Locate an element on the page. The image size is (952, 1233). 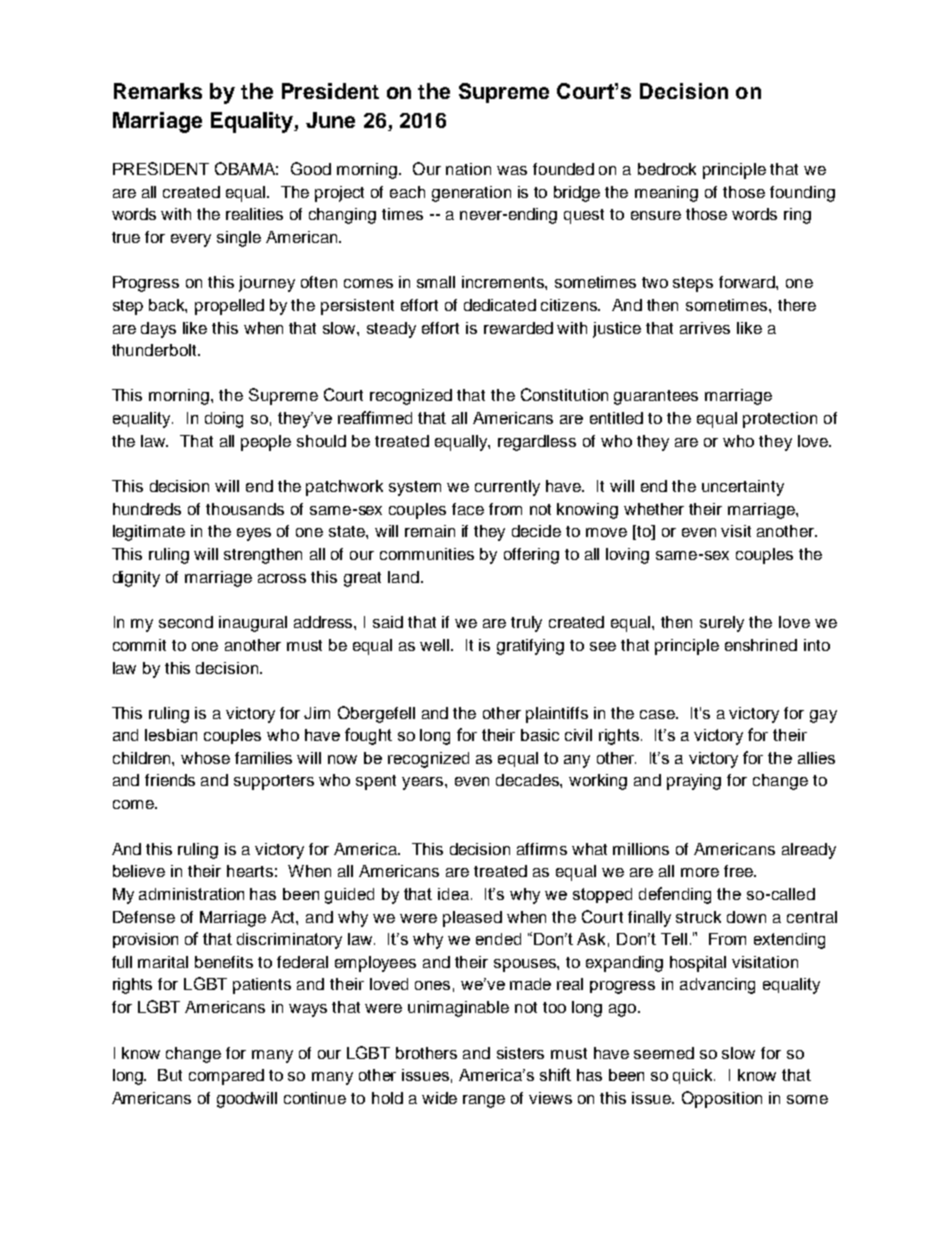
compared is located at coordinates (226, 1077).
